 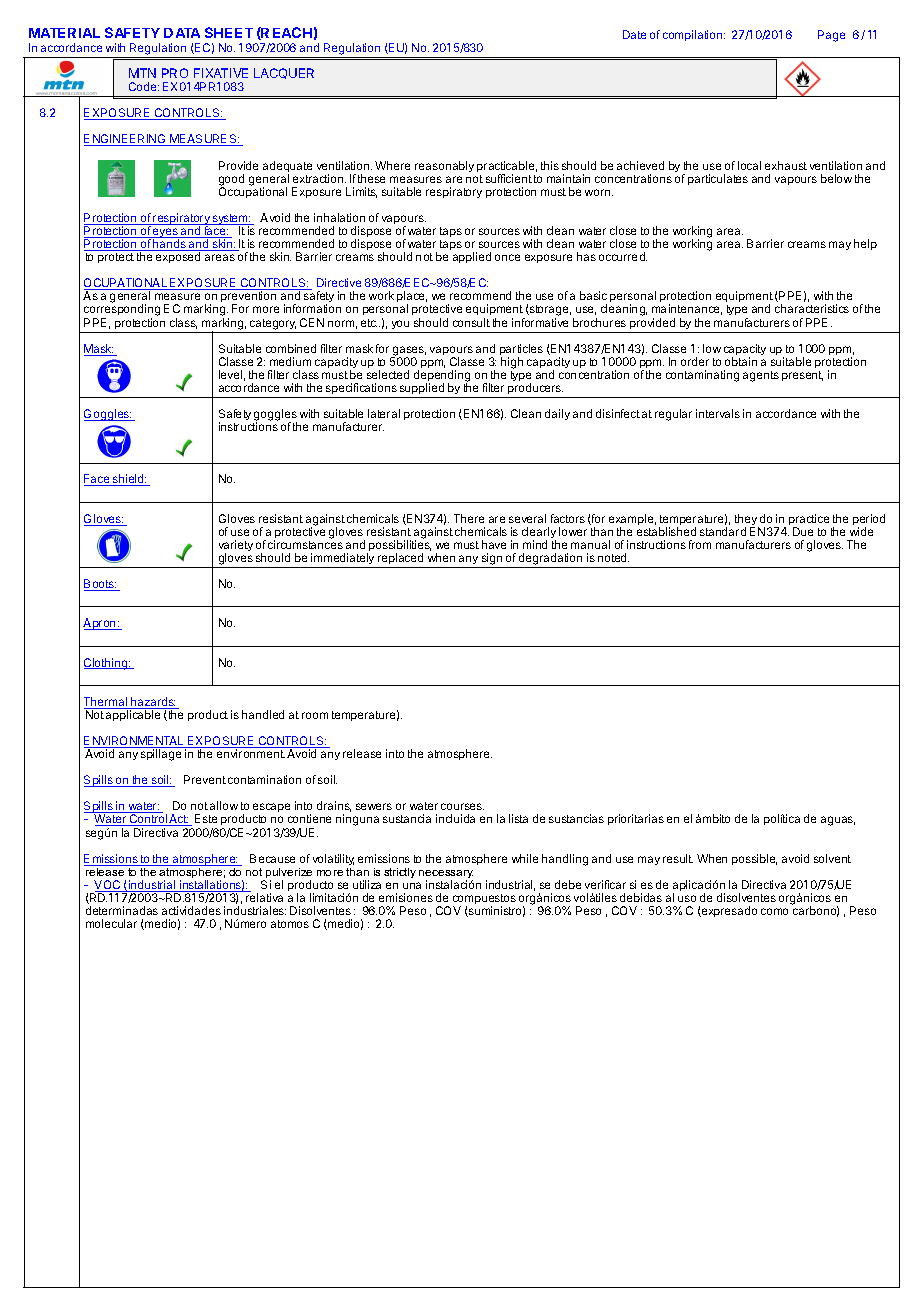 I want to click on variety, so click(x=236, y=547).
